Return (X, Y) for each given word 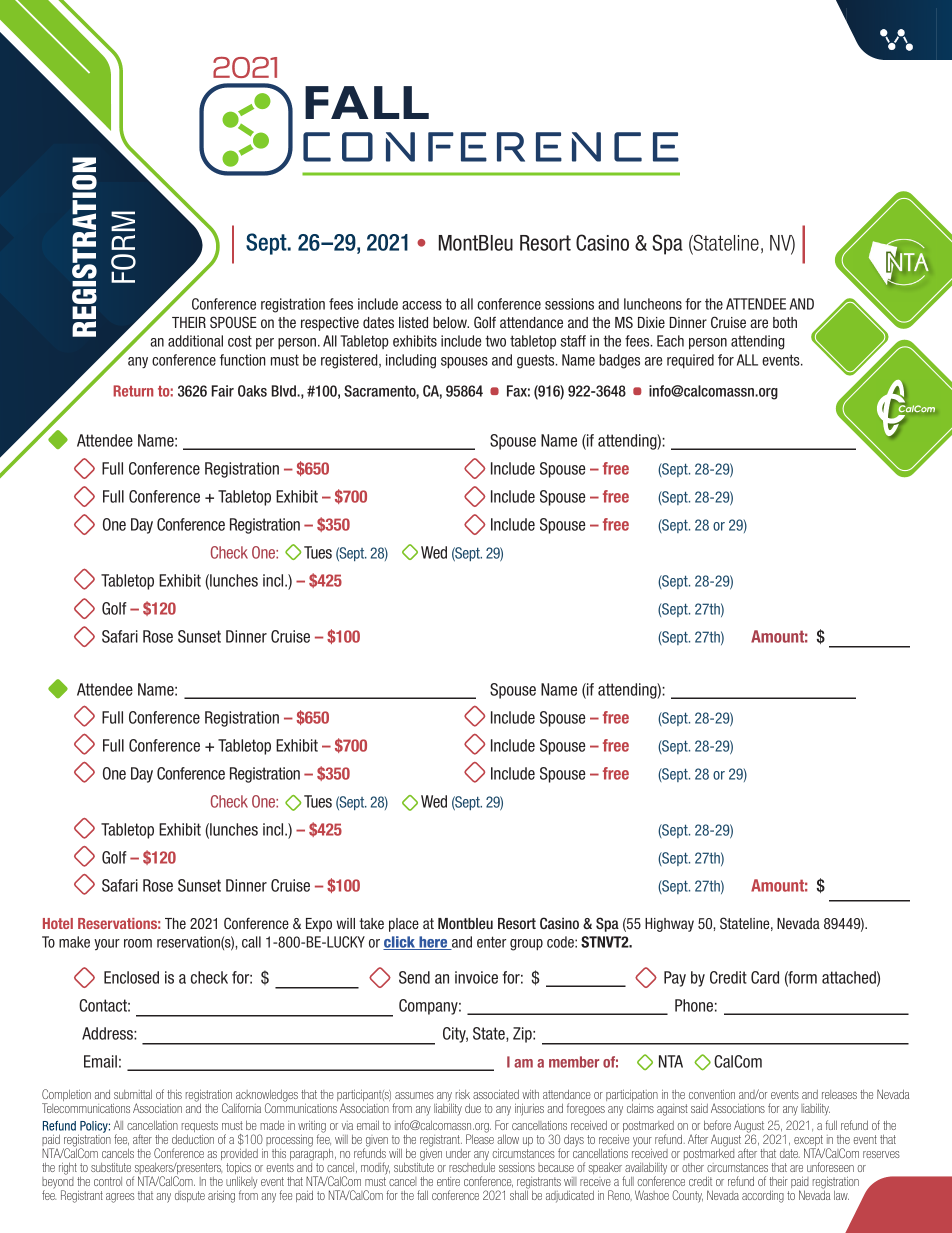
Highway (669, 925)
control (108, 1181)
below (451, 322)
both (785, 322)
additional (195, 341)
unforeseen (830, 1167)
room (138, 943)
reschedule (472, 1167)
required (690, 361)
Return (133, 391)
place (404, 925)
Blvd (285, 391)
